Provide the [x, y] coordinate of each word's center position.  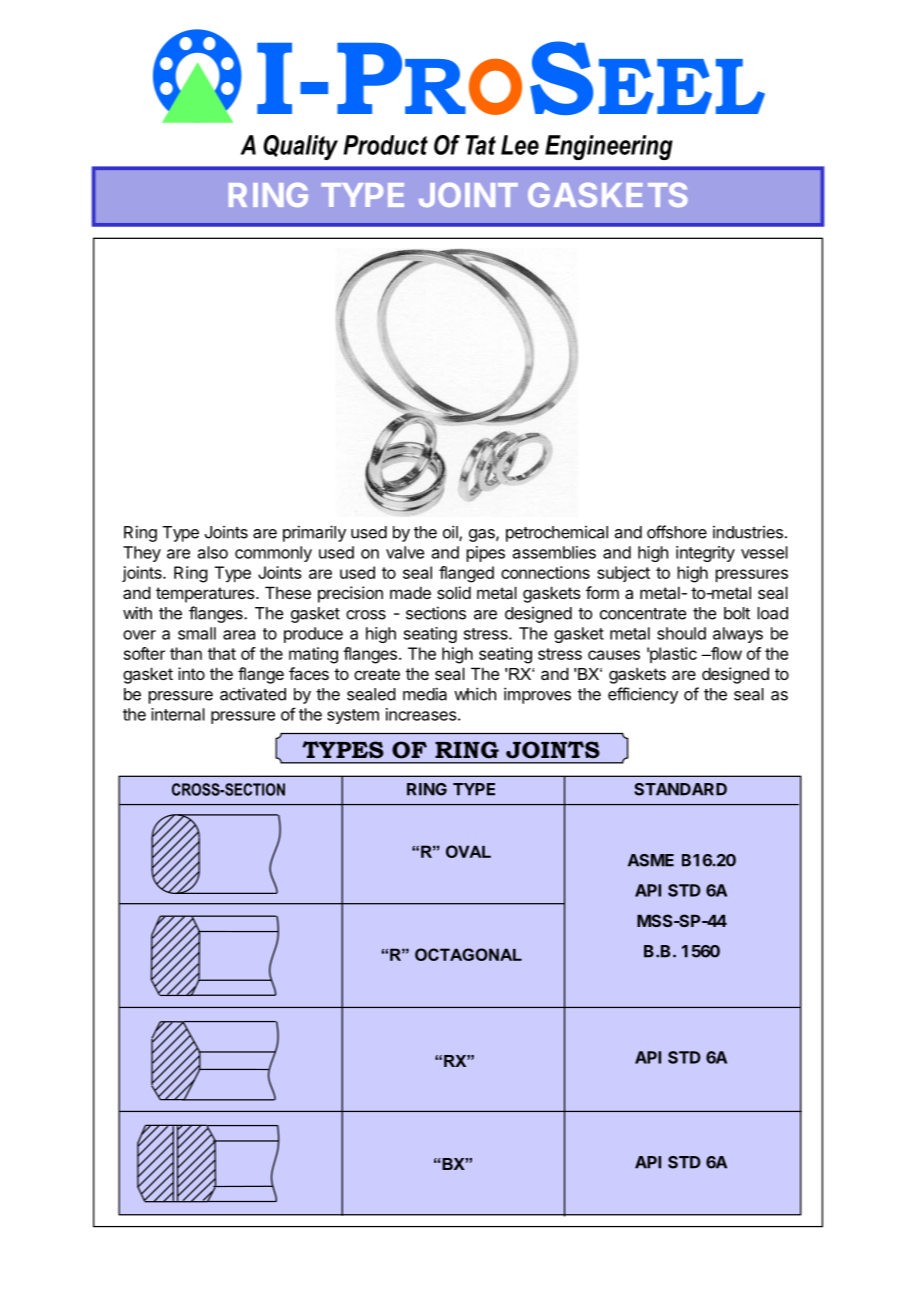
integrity [705, 554]
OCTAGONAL [468, 954]
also [213, 552]
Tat [481, 145]
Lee [520, 145]
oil [451, 533]
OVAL [468, 851]
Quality [300, 147]
